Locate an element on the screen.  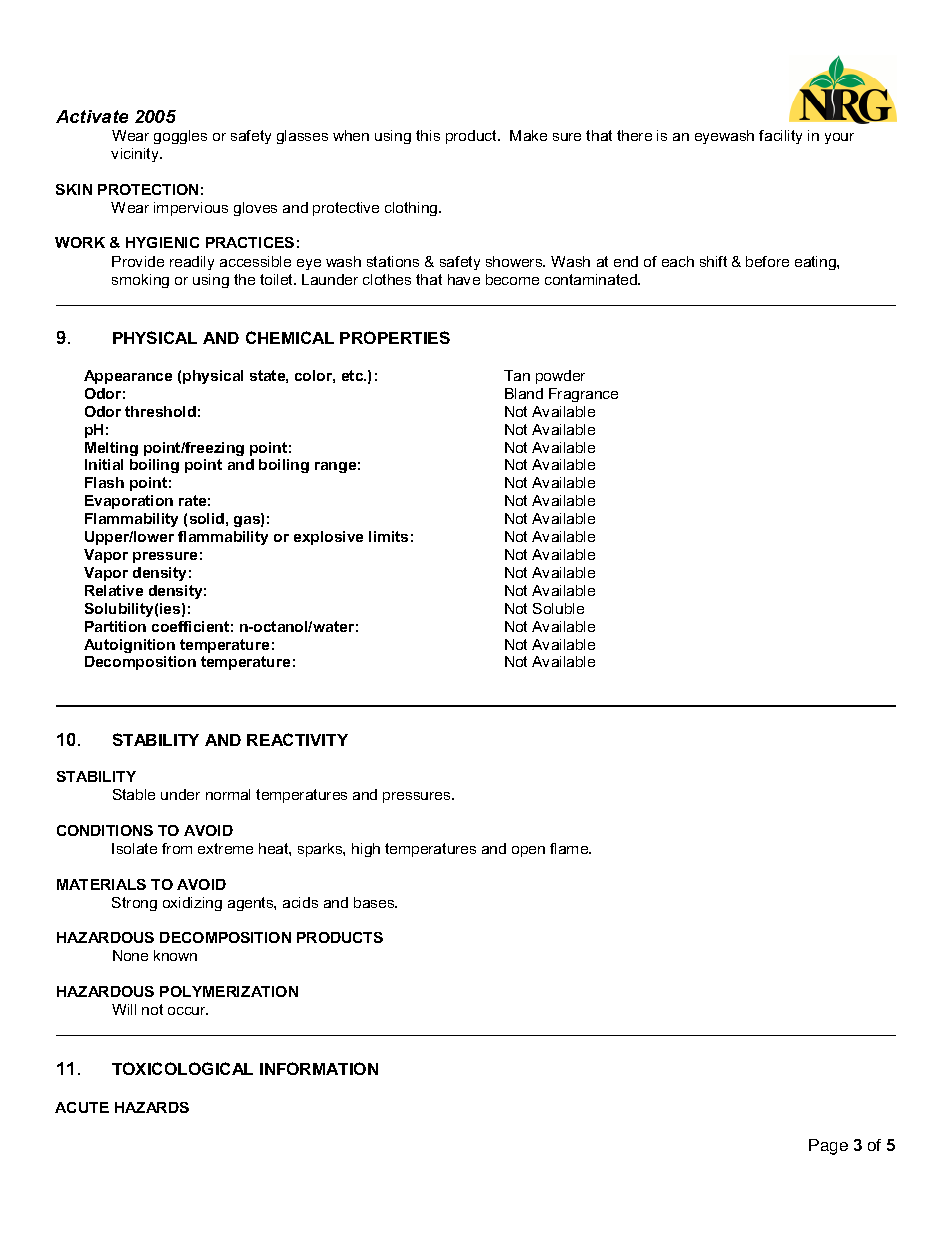
from is located at coordinates (177, 848).
